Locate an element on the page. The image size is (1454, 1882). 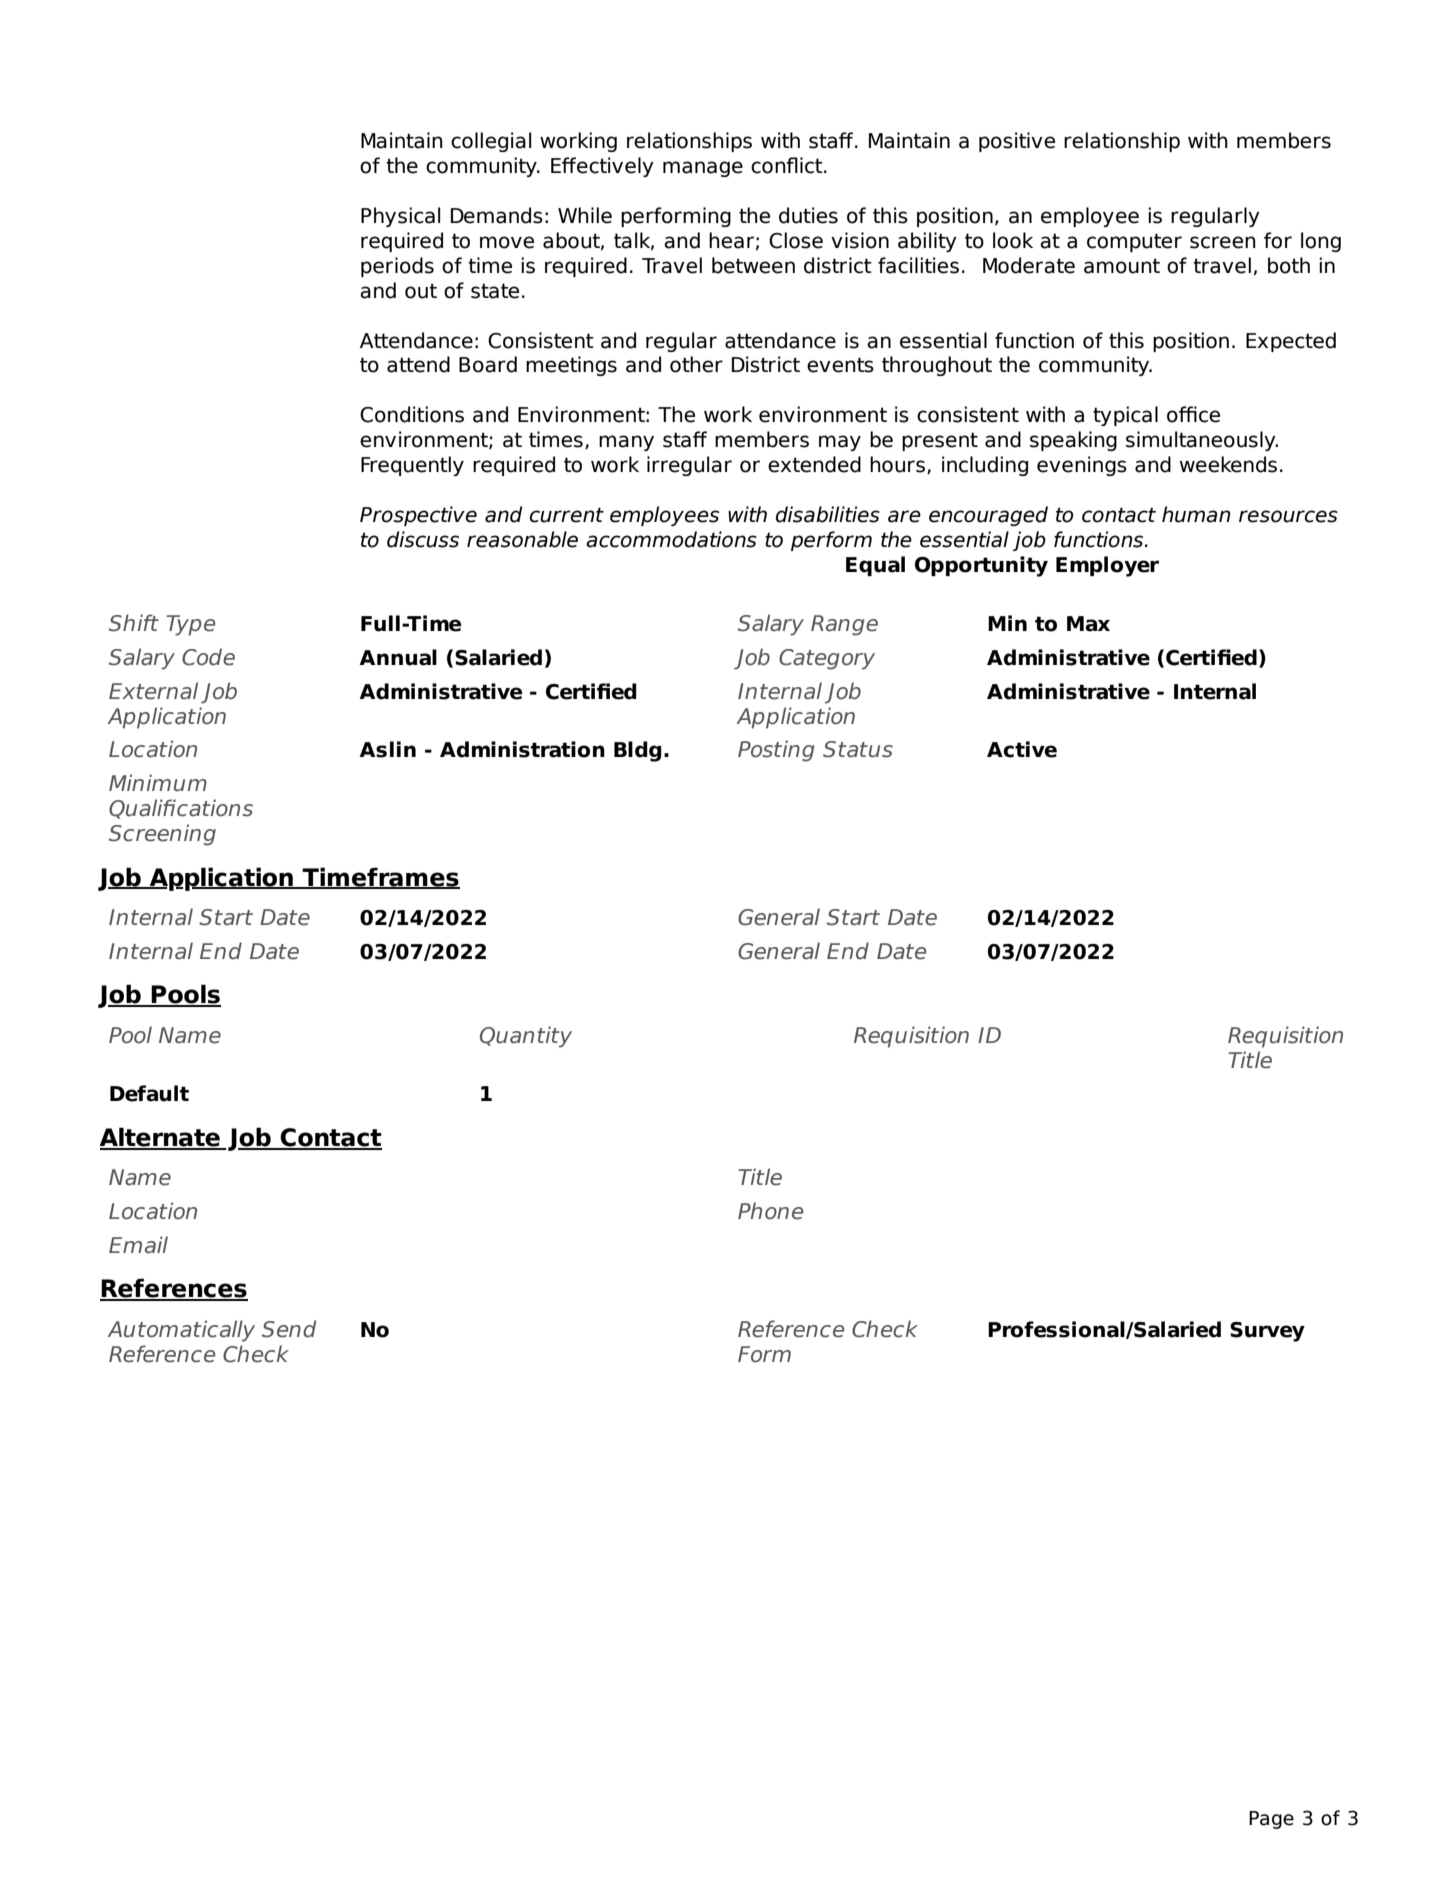
Physical is located at coordinates (400, 217).
